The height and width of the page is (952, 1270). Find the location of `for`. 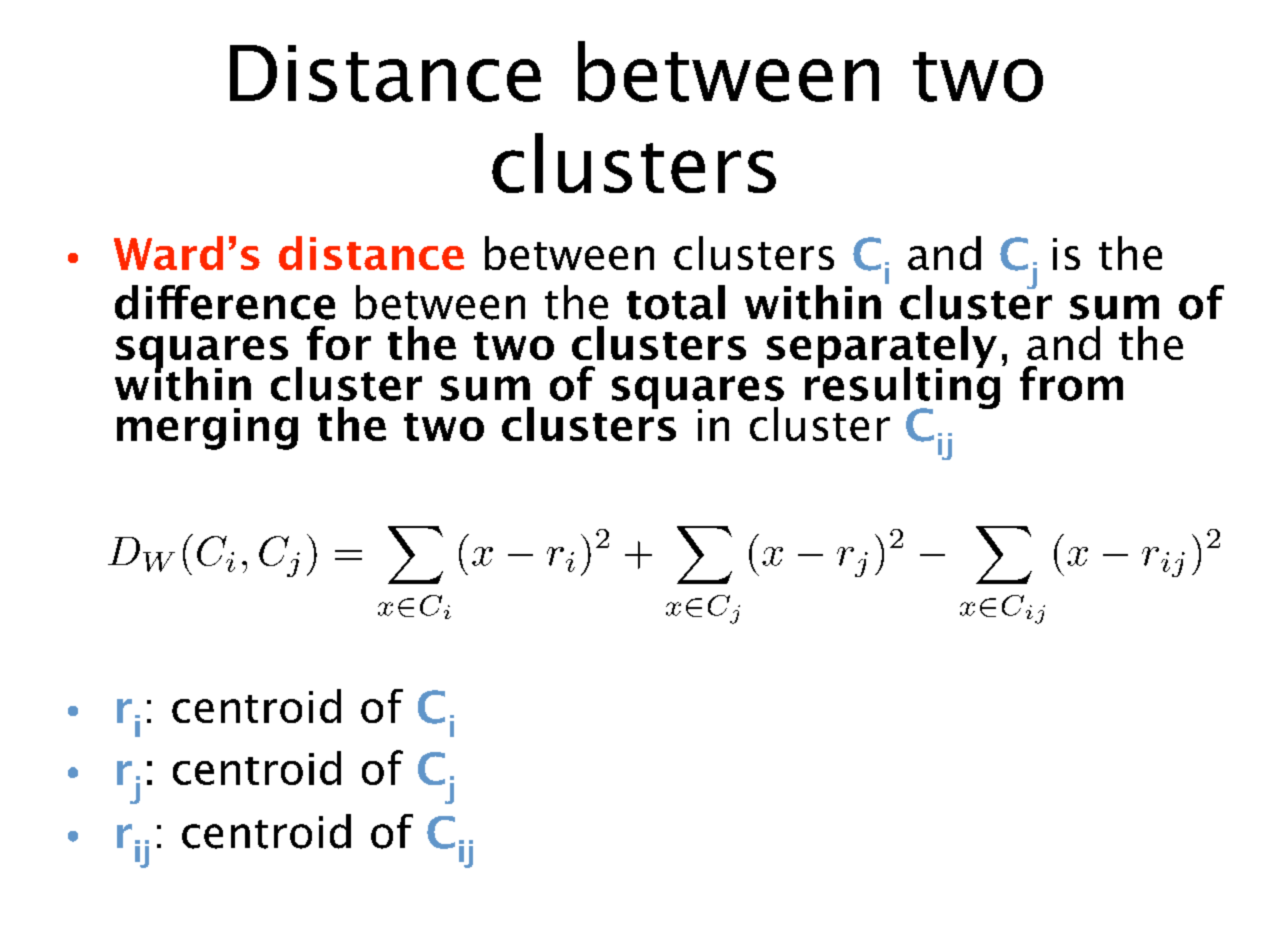

for is located at coordinates (339, 343).
